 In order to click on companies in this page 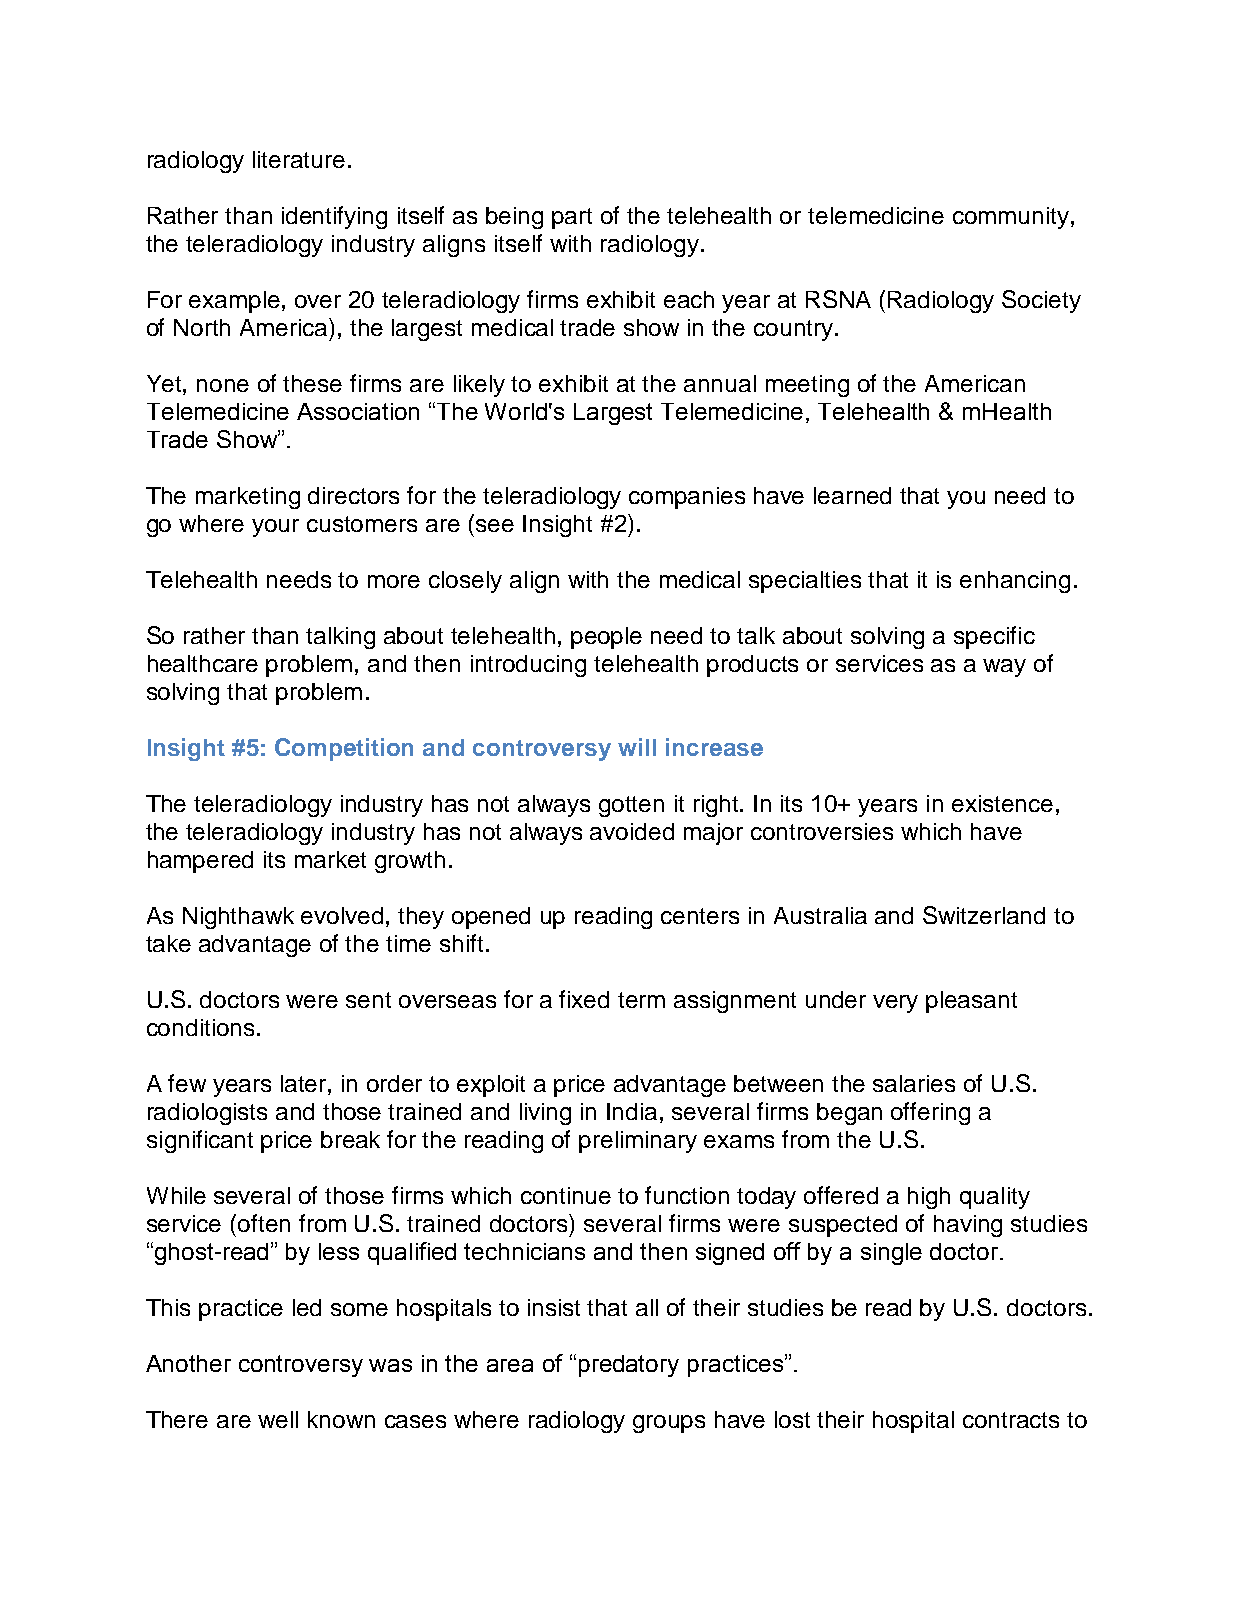, I will do `click(687, 498)`.
